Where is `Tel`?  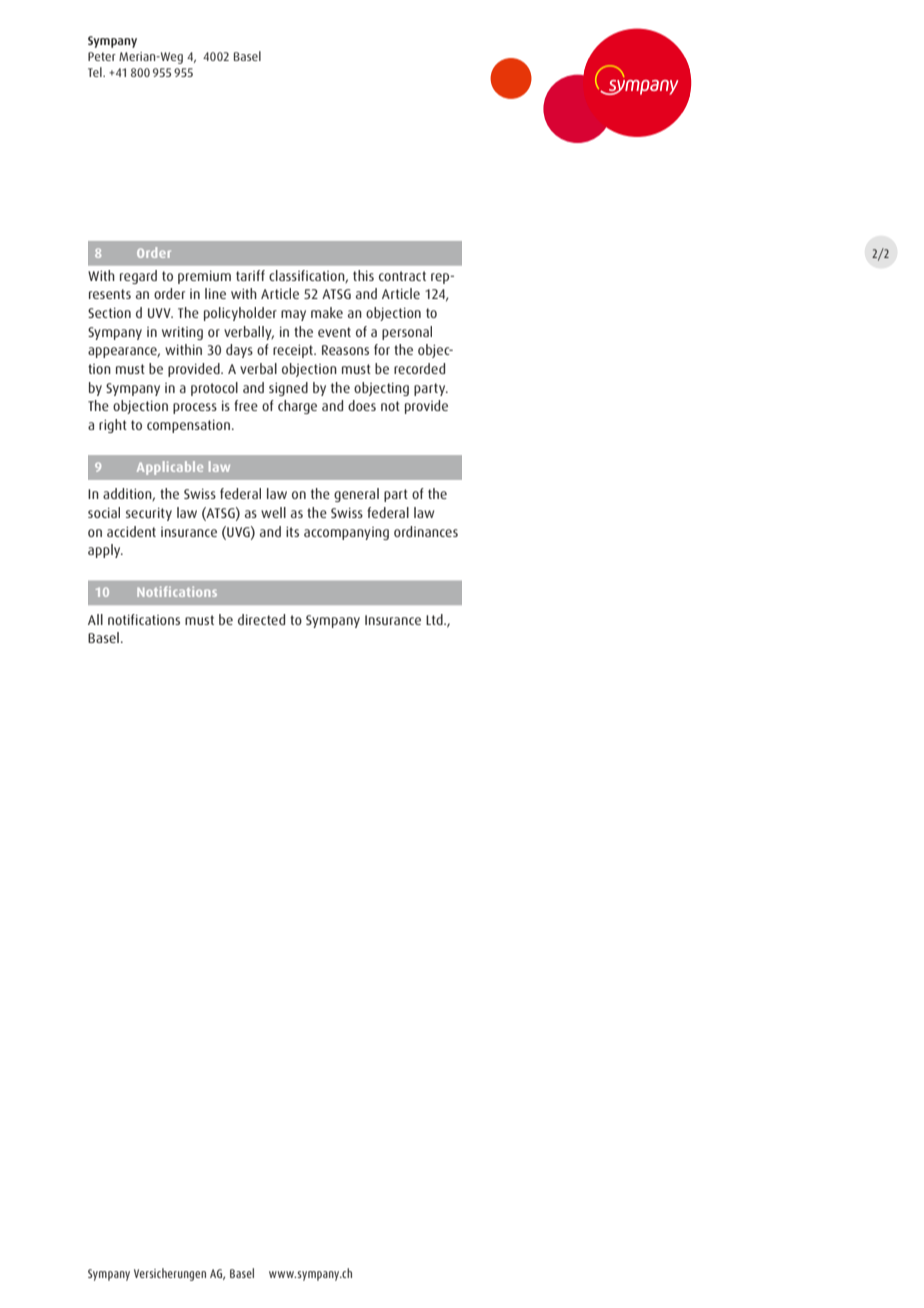 Tel is located at coordinates (96, 72).
